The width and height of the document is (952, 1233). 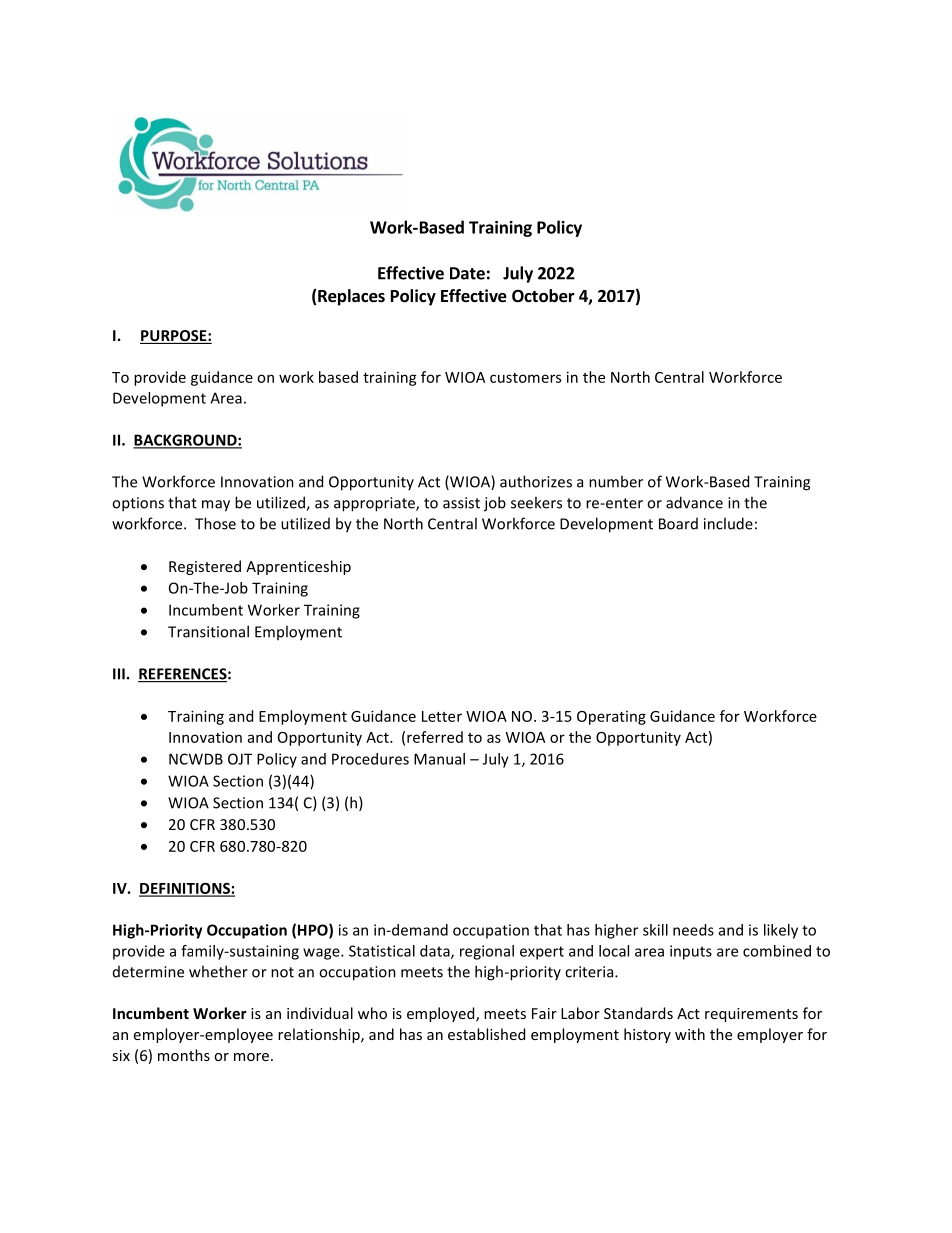 What do you see at coordinates (314, 931) in the document?
I see `HPO` at bounding box center [314, 931].
